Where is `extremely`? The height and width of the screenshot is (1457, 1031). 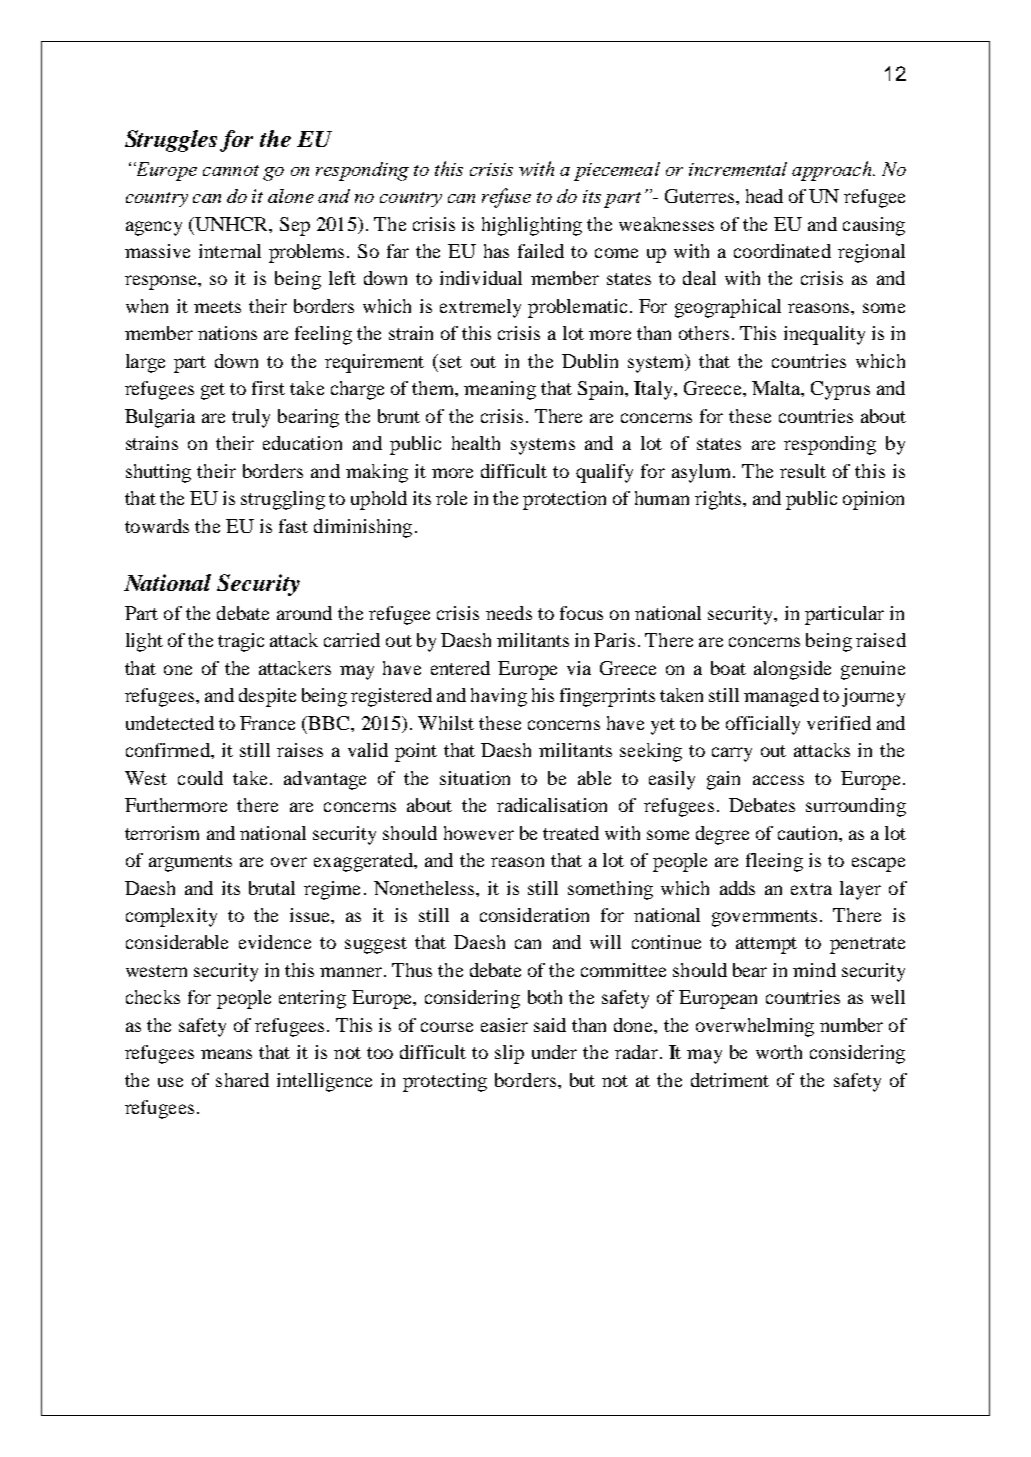
extremely is located at coordinates (480, 308).
